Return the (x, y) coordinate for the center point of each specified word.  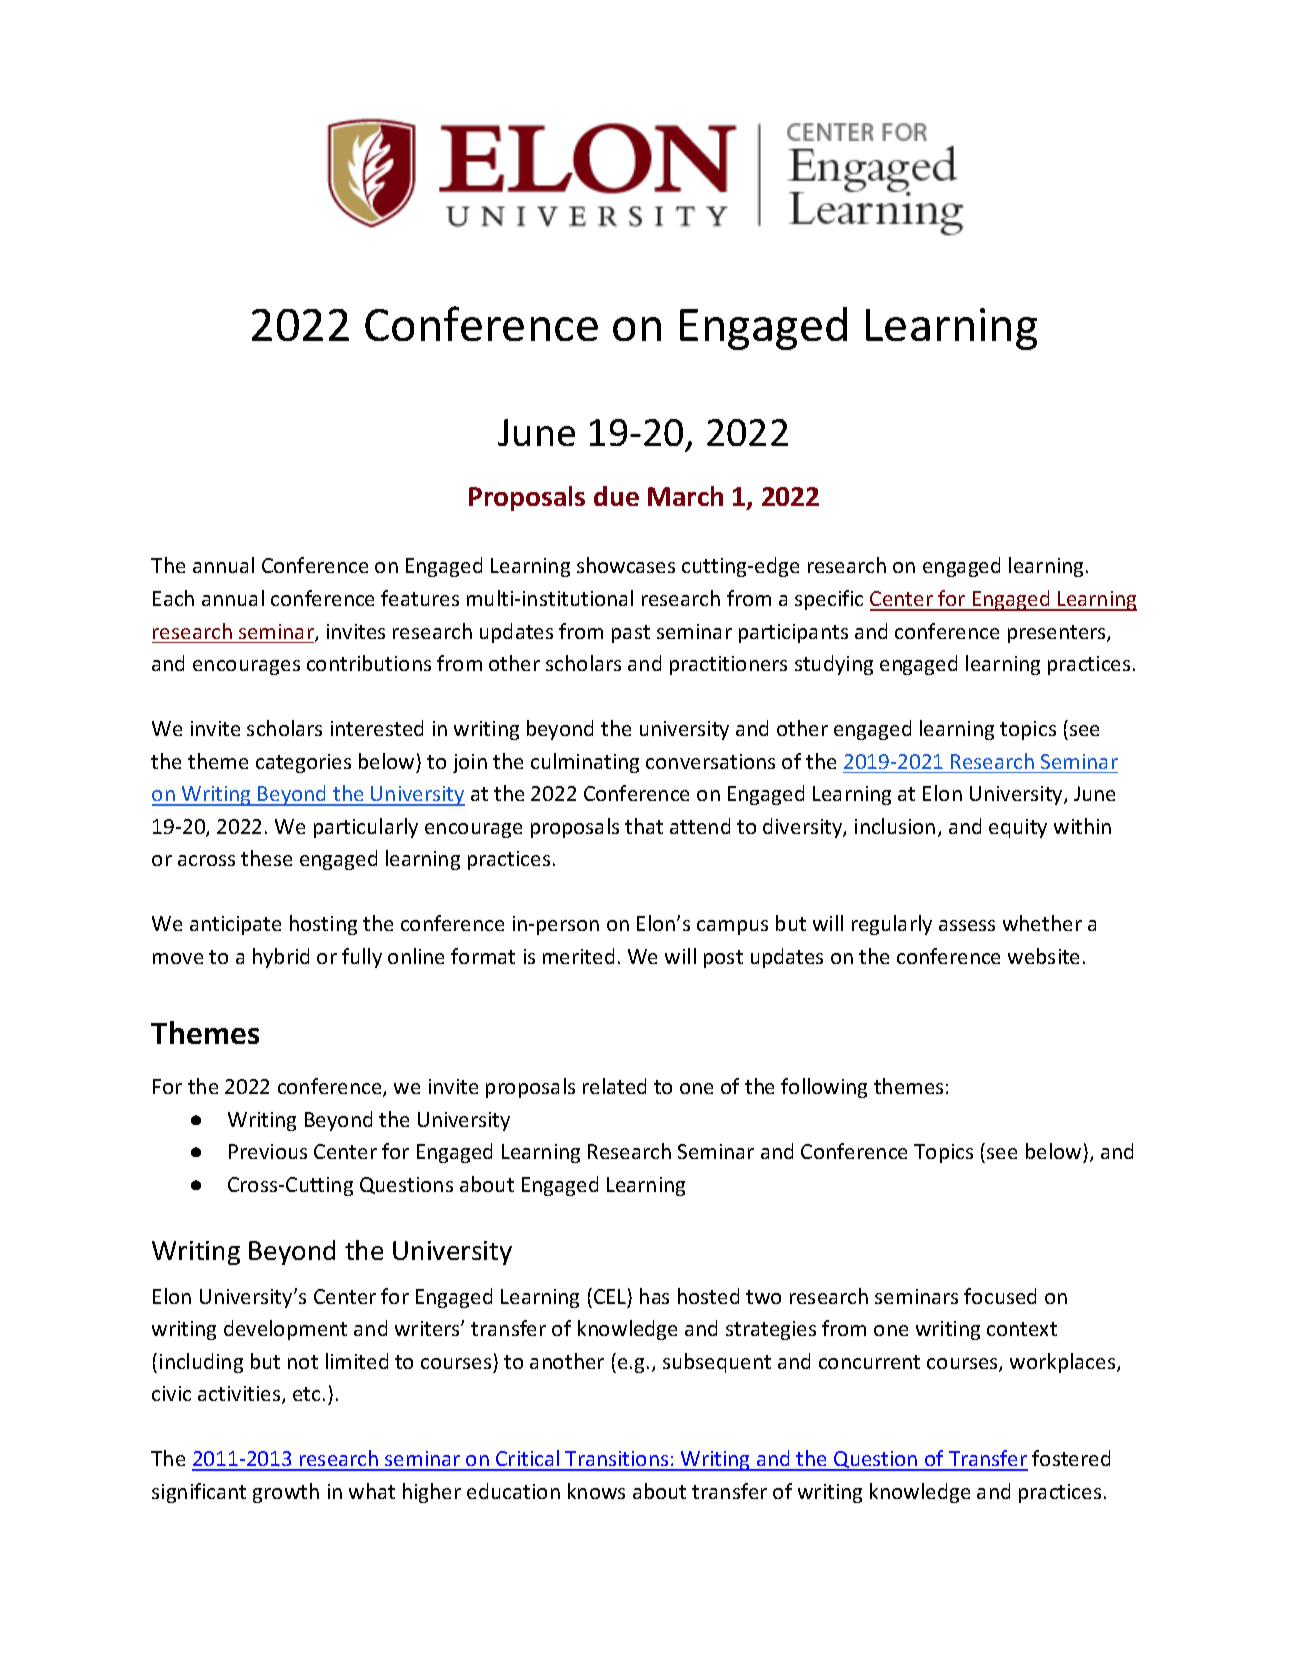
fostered (1071, 1458)
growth (286, 1493)
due (616, 496)
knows (596, 1491)
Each (173, 598)
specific (829, 600)
